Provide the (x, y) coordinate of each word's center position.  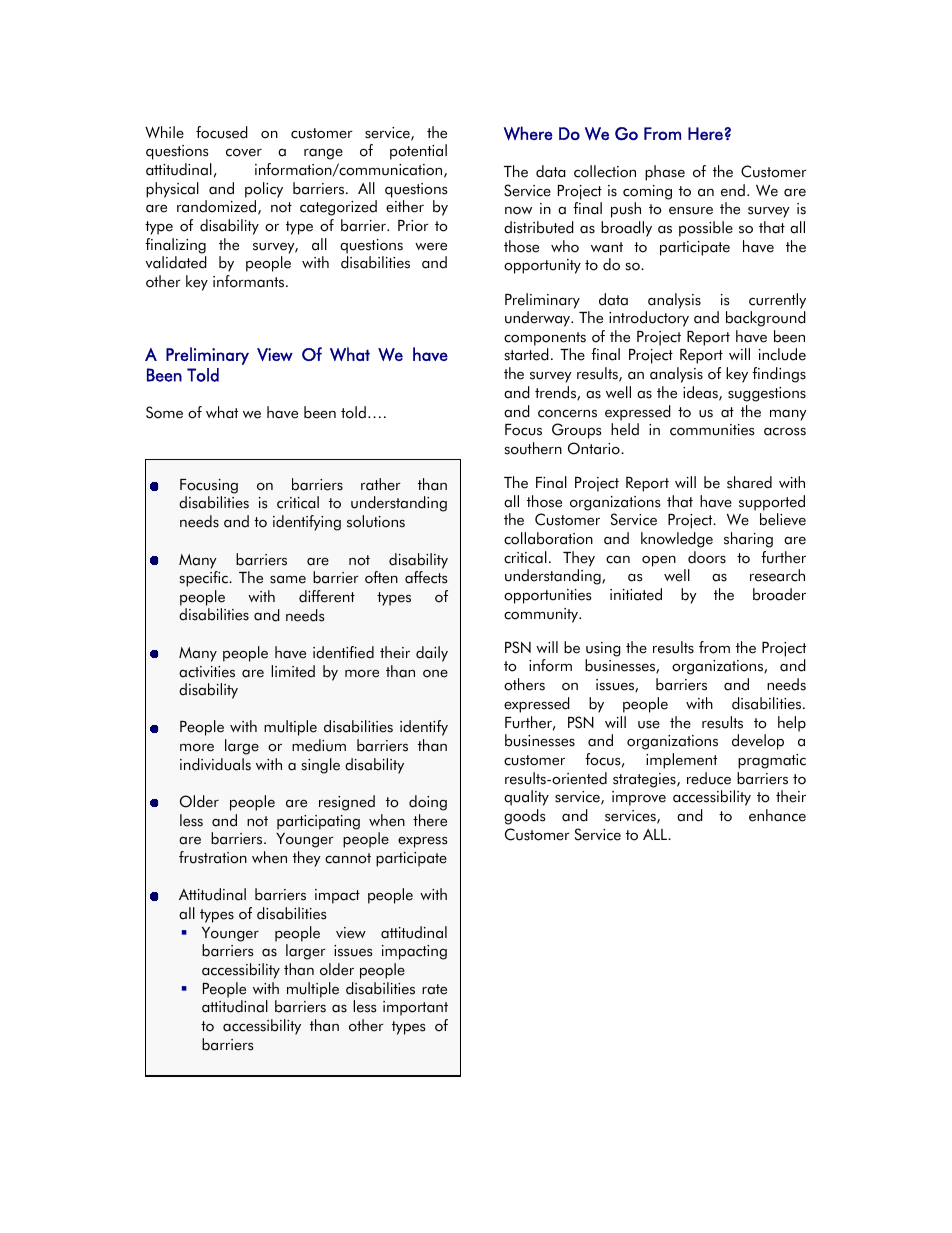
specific (205, 579)
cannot (348, 858)
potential (418, 152)
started (527, 354)
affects (426, 577)
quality (526, 798)
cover (244, 152)
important (415, 1008)
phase (665, 173)
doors (707, 557)
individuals (215, 764)
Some (164, 412)
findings (779, 375)
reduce (709, 778)
